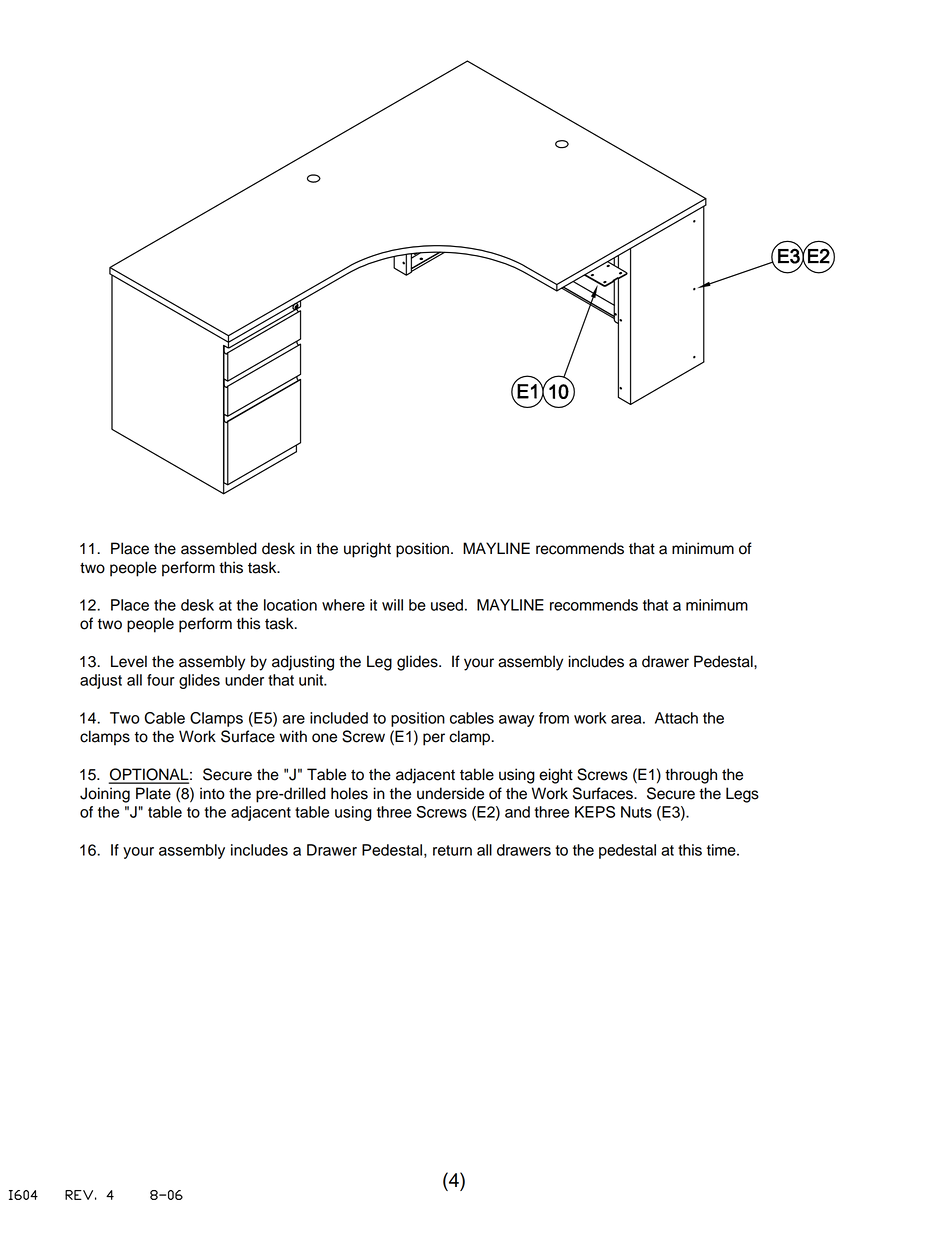 This screenshot has width=952, height=1233. I want to click on assembled, so click(219, 548).
